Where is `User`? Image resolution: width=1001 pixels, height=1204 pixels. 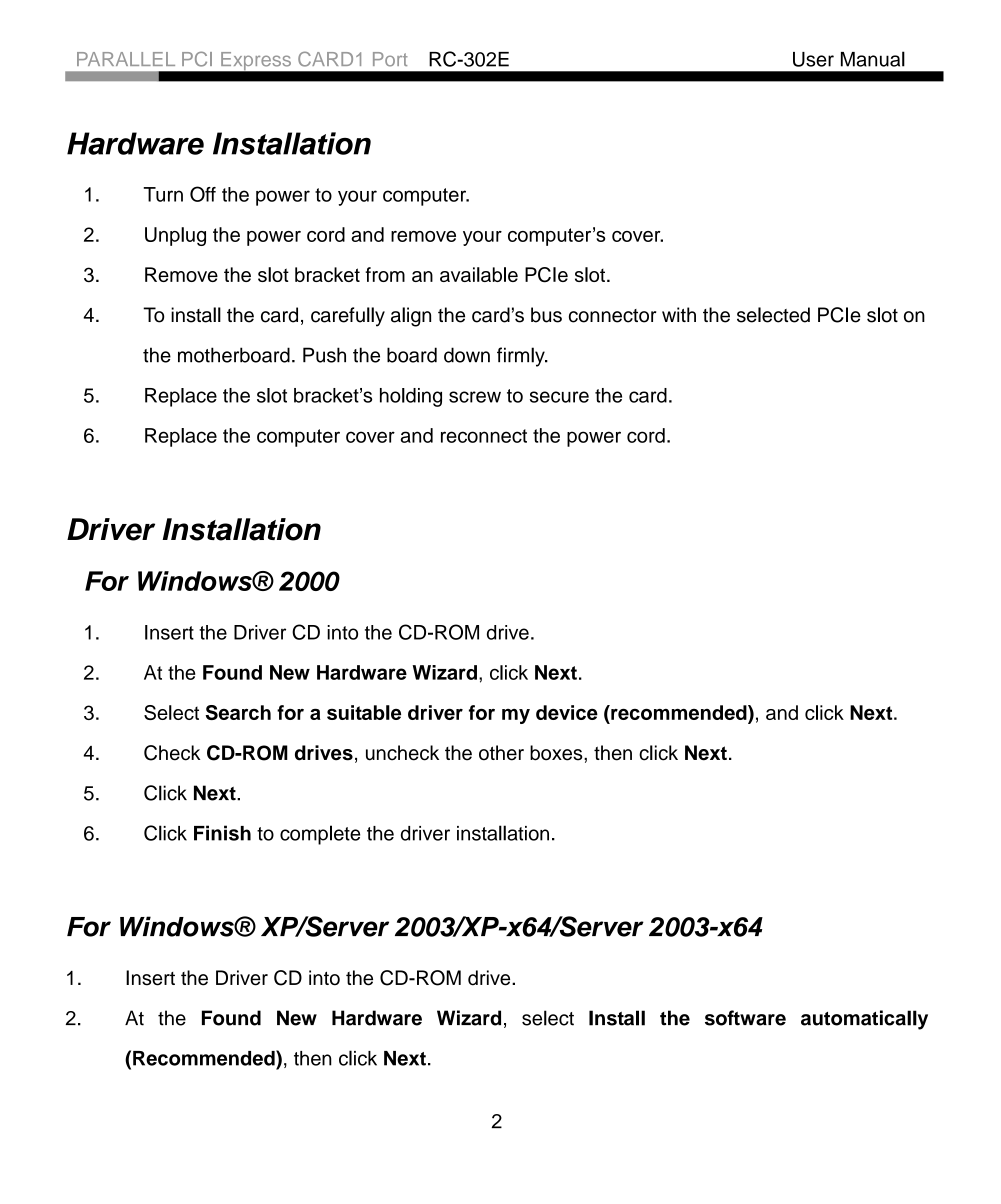 User is located at coordinates (813, 59).
